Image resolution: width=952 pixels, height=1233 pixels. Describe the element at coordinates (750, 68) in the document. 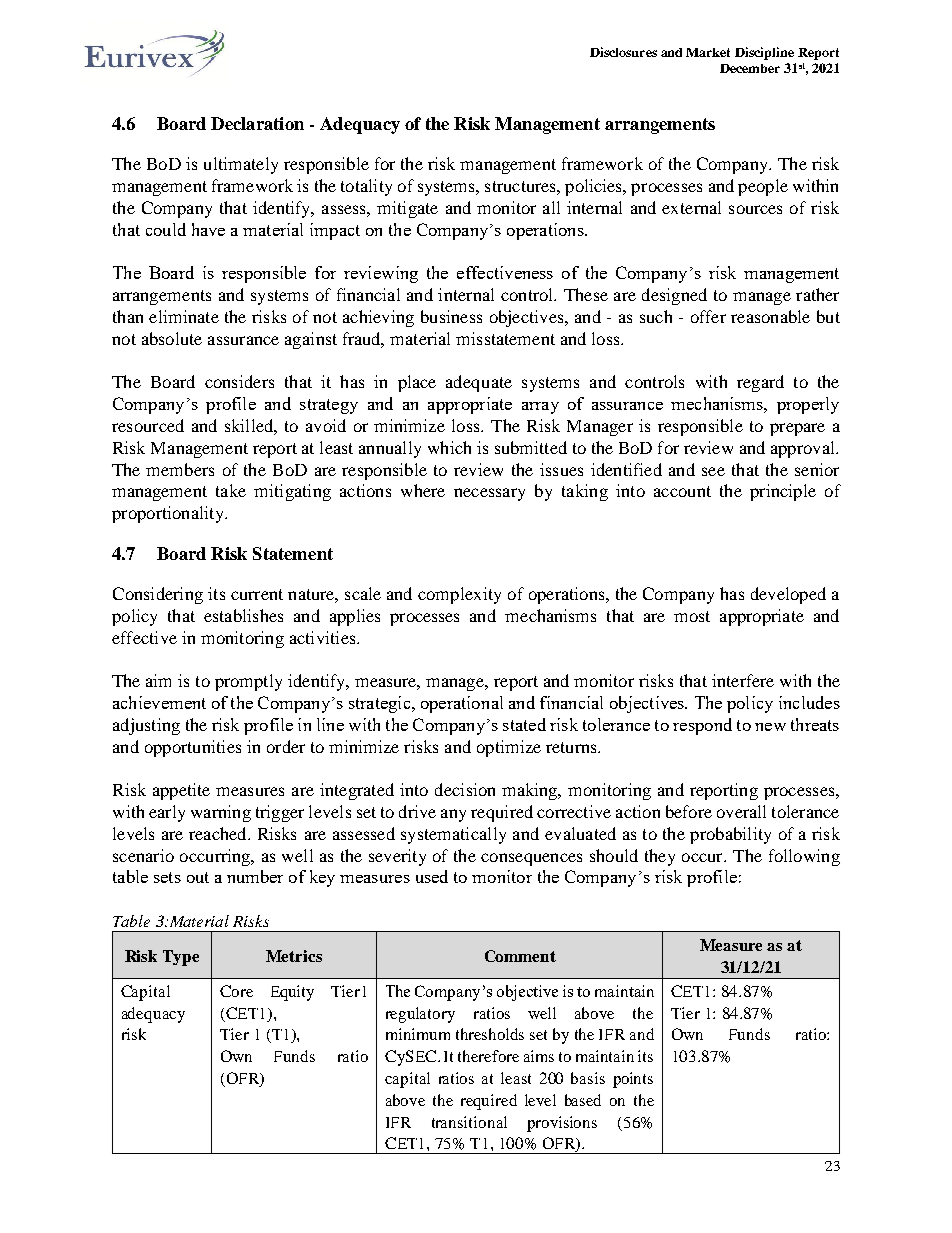

I see `December` at that location.
